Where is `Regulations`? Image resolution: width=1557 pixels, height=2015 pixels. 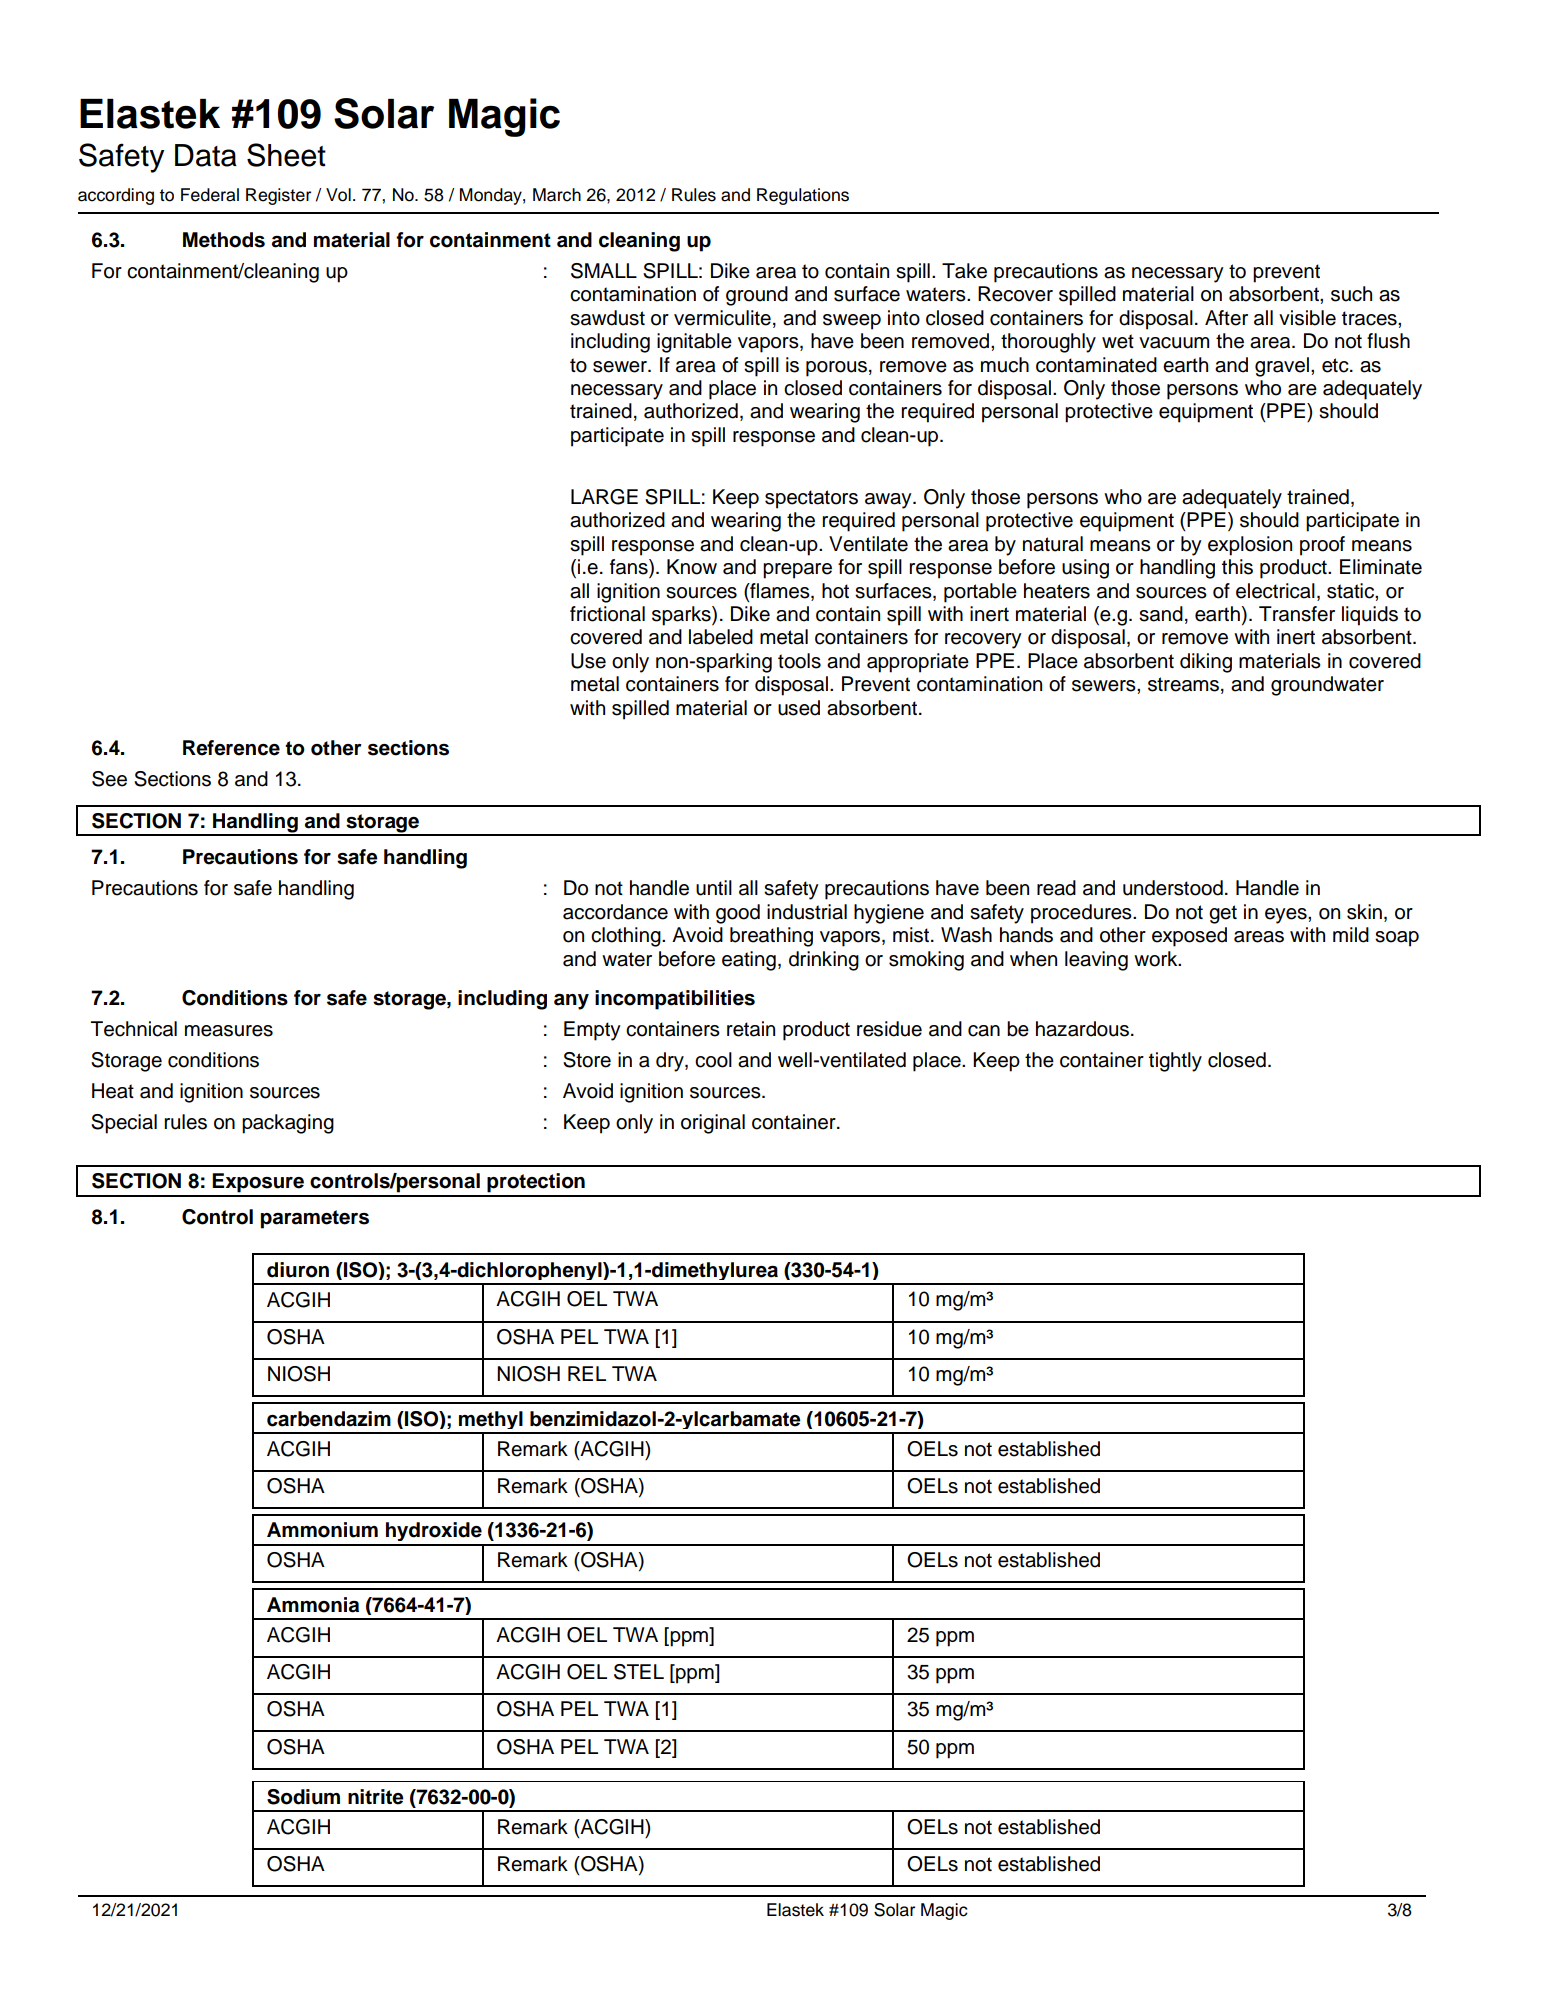
Regulations is located at coordinates (803, 196).
